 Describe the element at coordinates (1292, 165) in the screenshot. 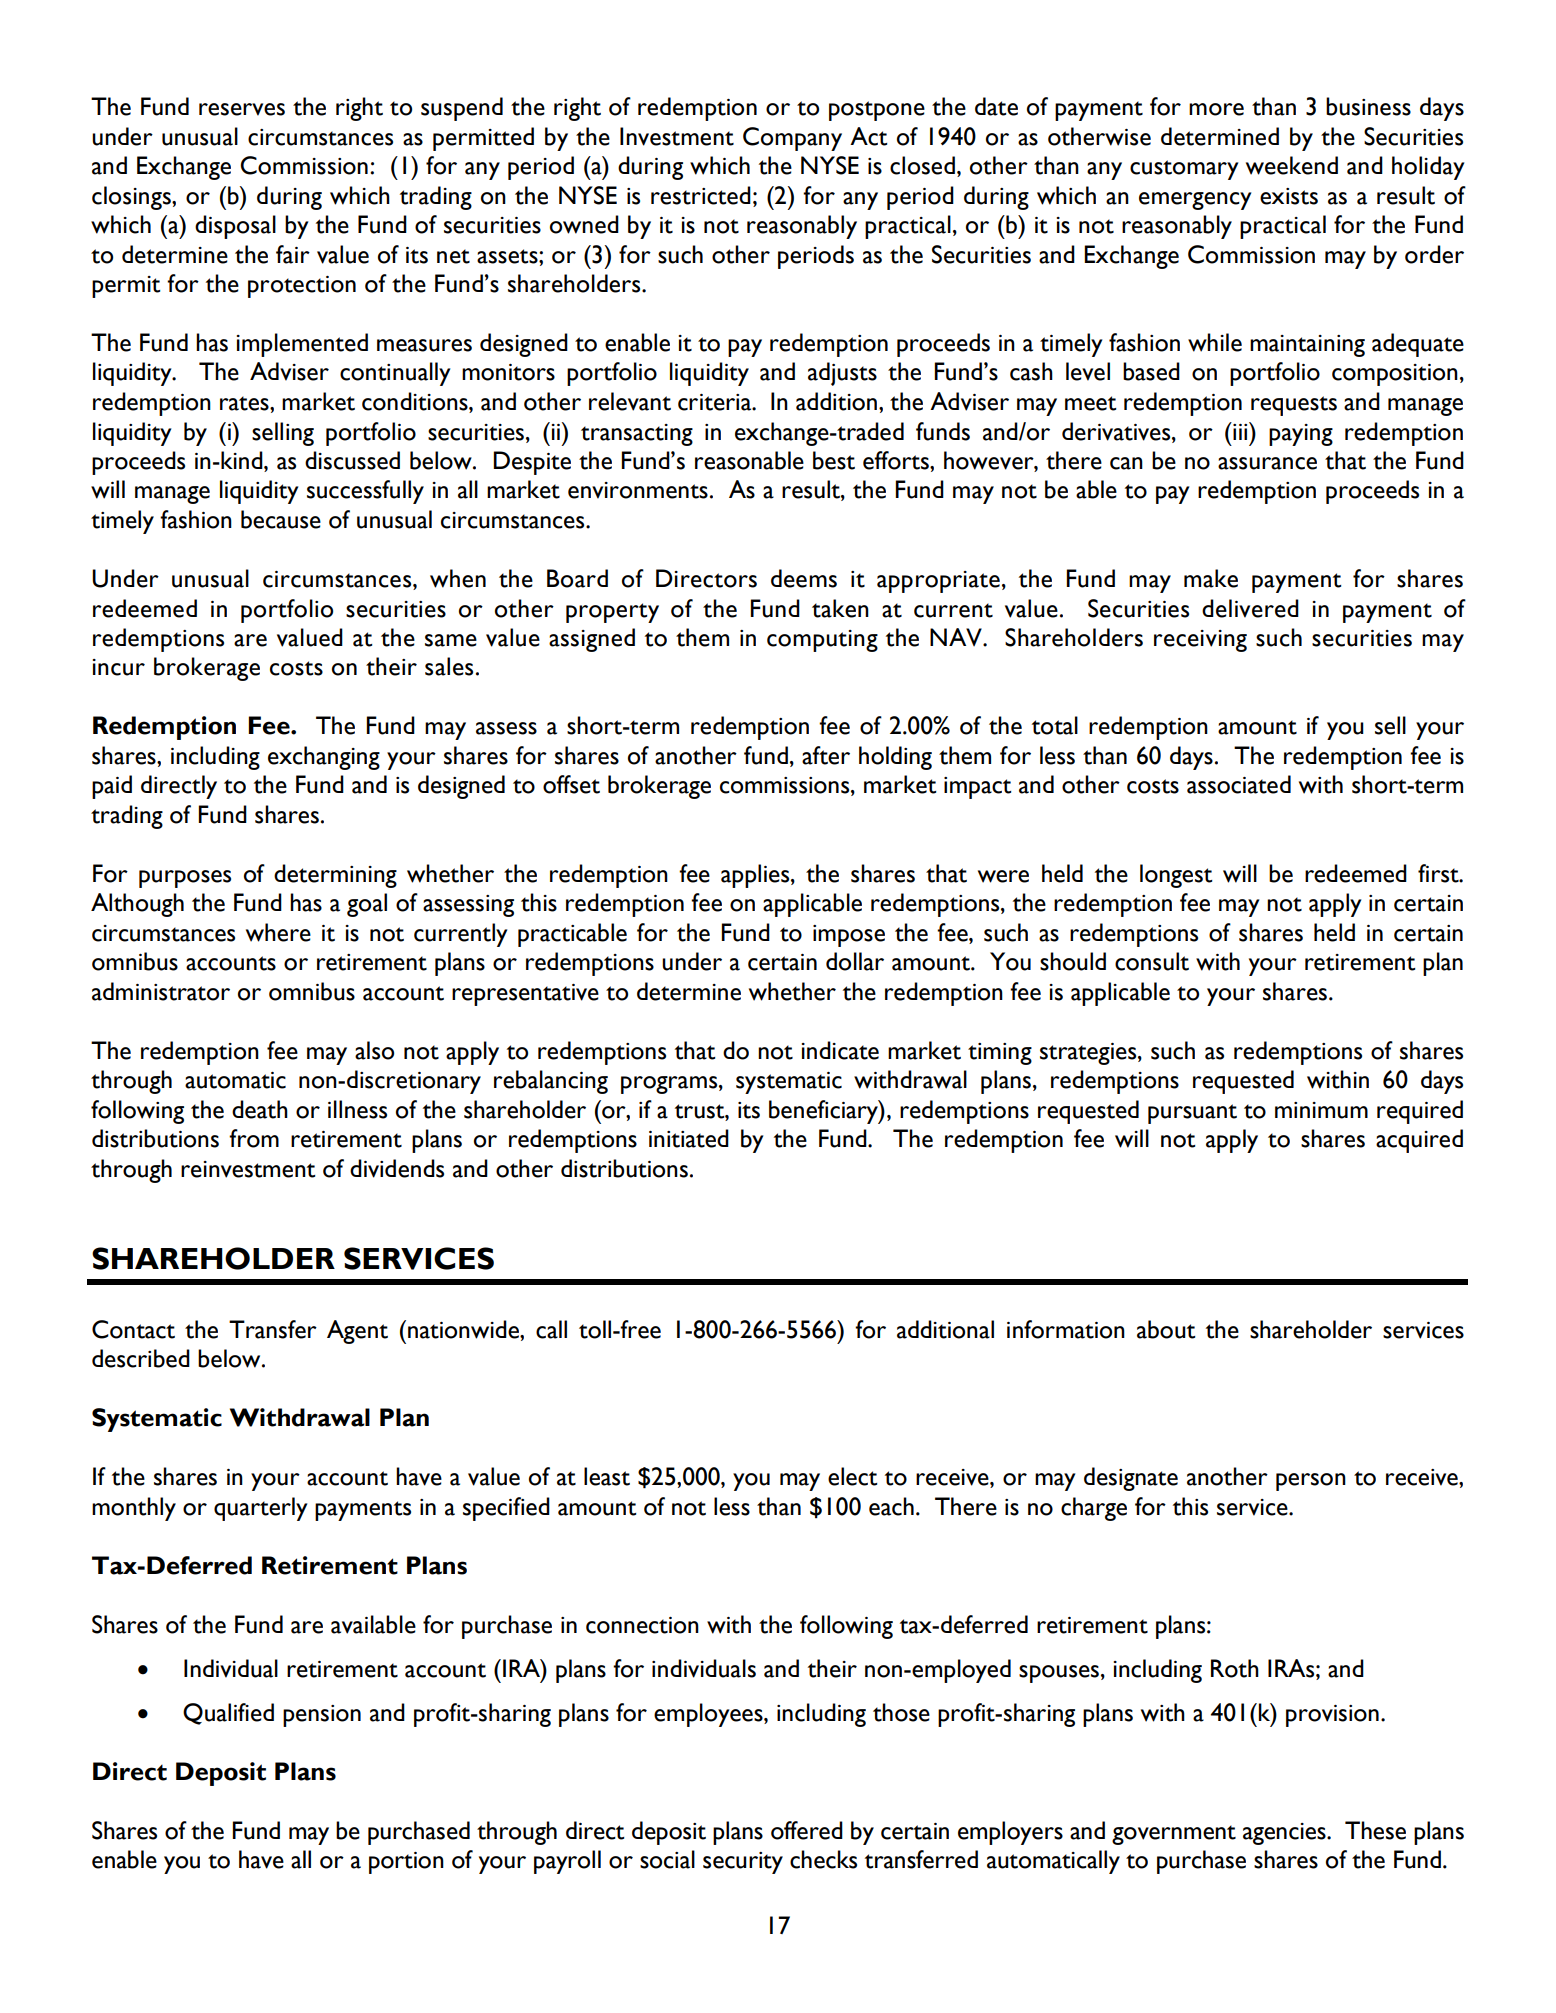

I see `weekend` at that location.
